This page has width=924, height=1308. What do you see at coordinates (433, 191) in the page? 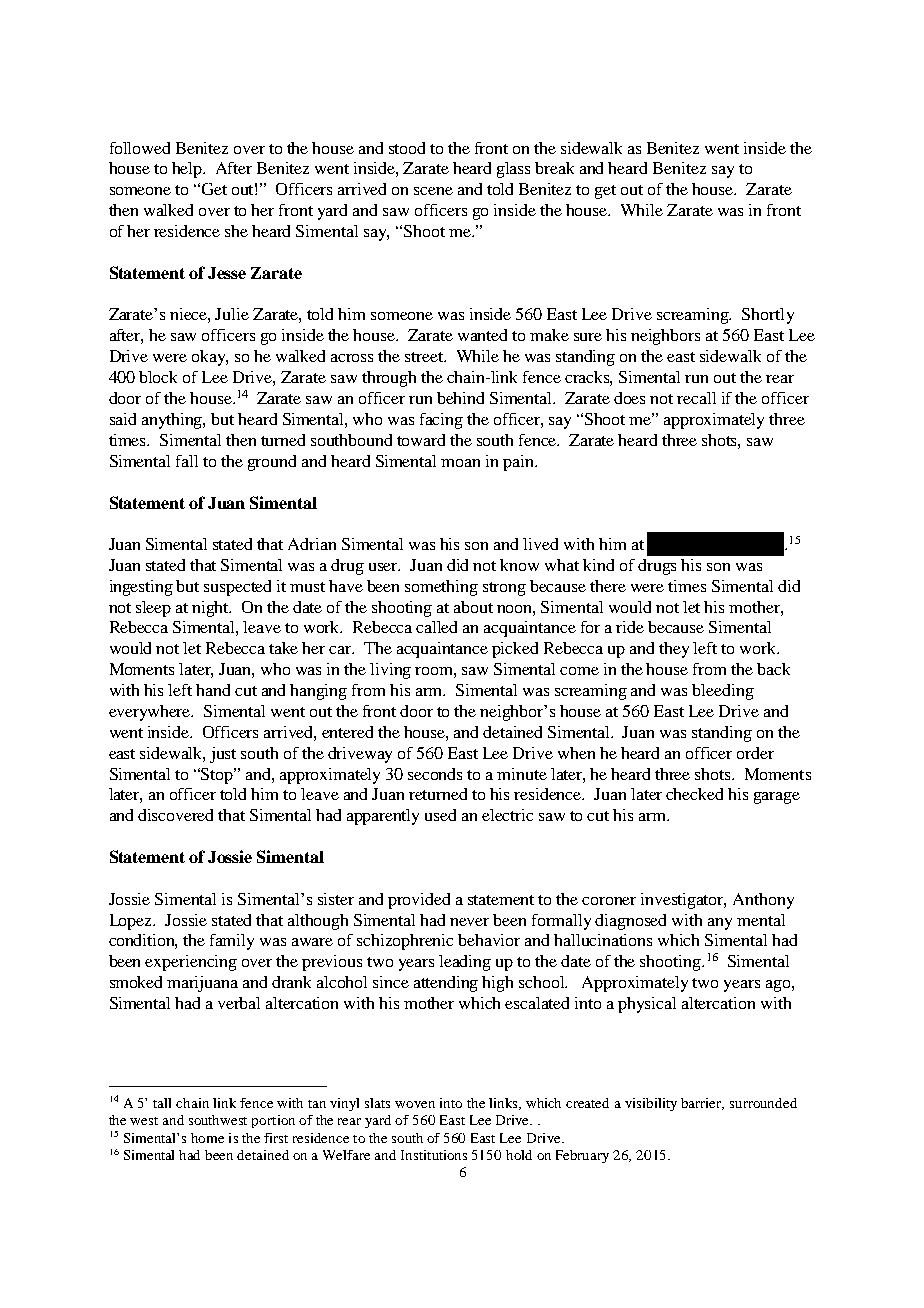
I see `scene` at bounding box center [433, 191].
